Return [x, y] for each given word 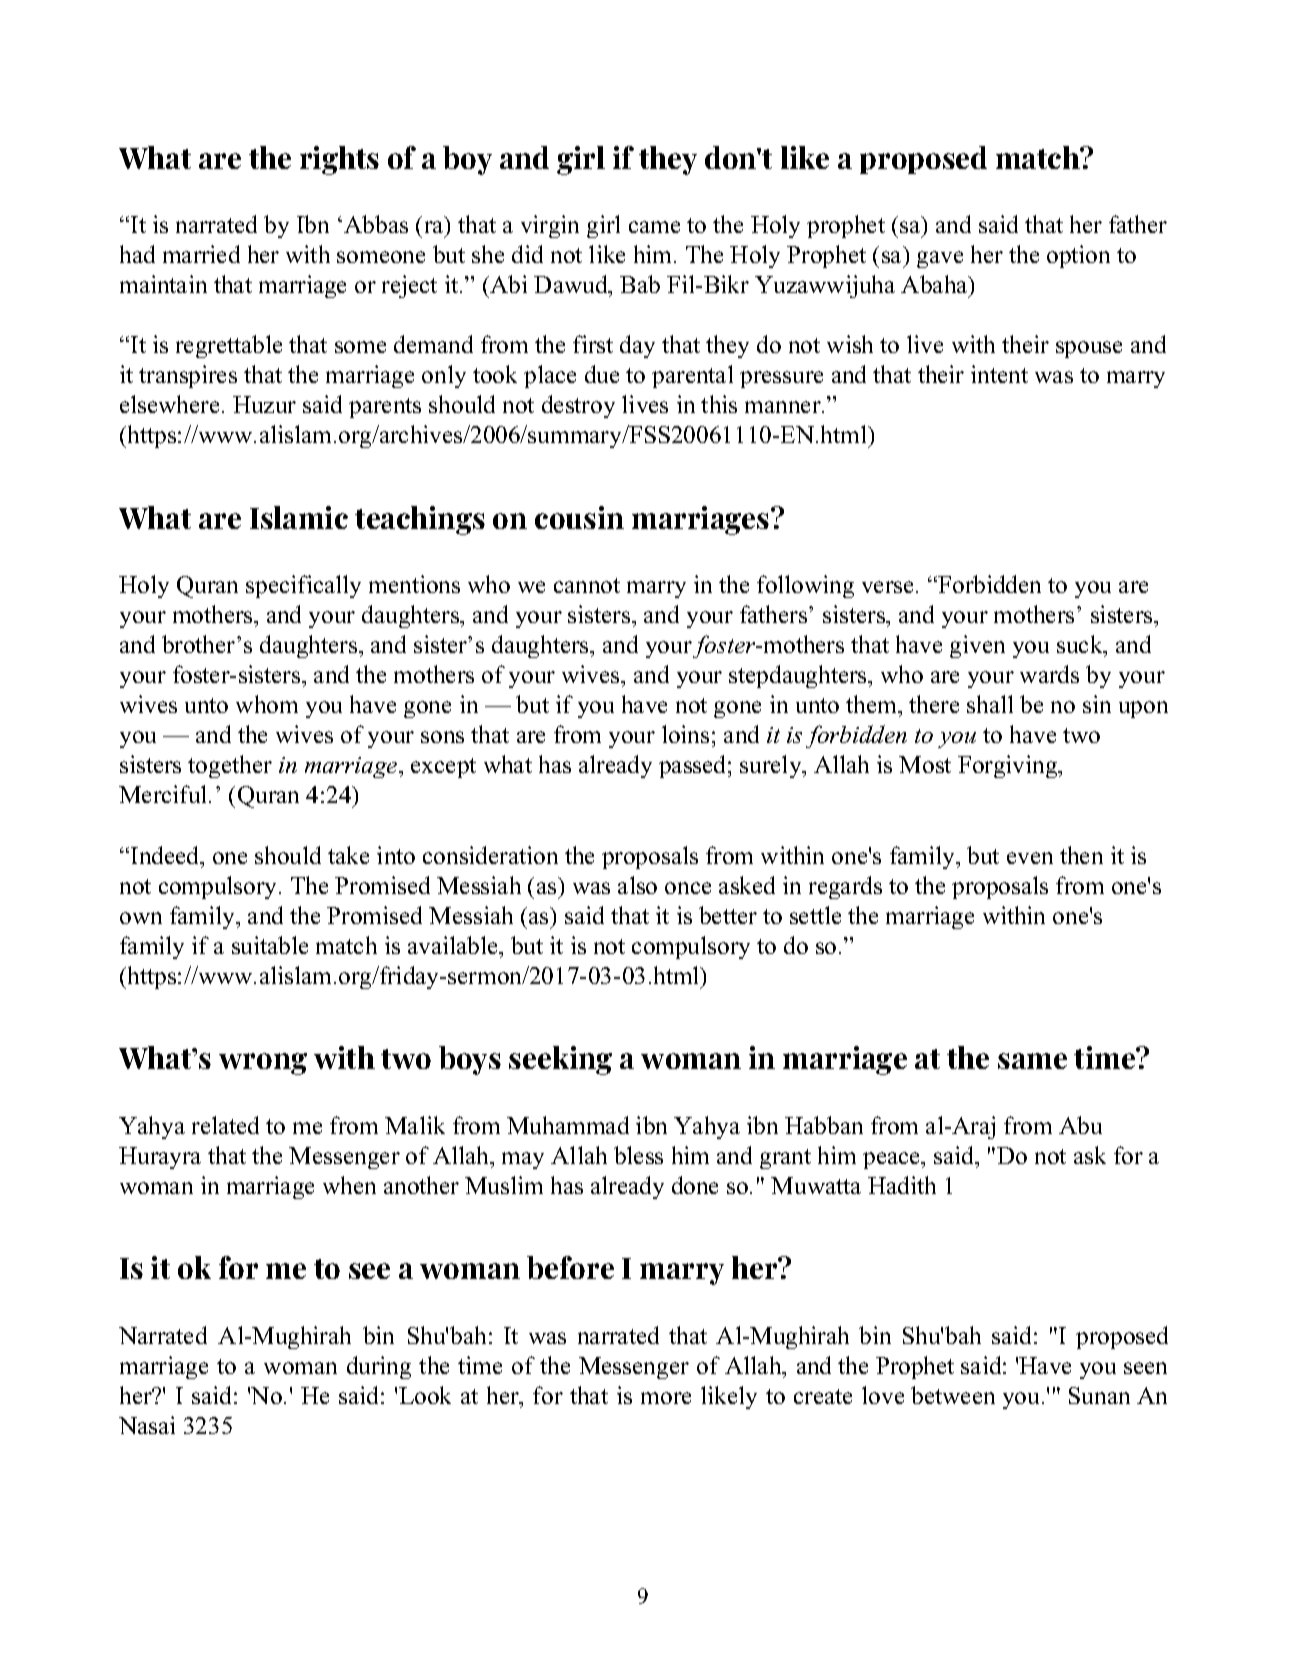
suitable [270, 945]
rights [339, 160]
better [728, 915]
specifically [303, 586]
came [654, 227]
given [977, 646]
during [379, 1367]
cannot [587, 585]
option [1078, 256]
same [1032, 1061]
